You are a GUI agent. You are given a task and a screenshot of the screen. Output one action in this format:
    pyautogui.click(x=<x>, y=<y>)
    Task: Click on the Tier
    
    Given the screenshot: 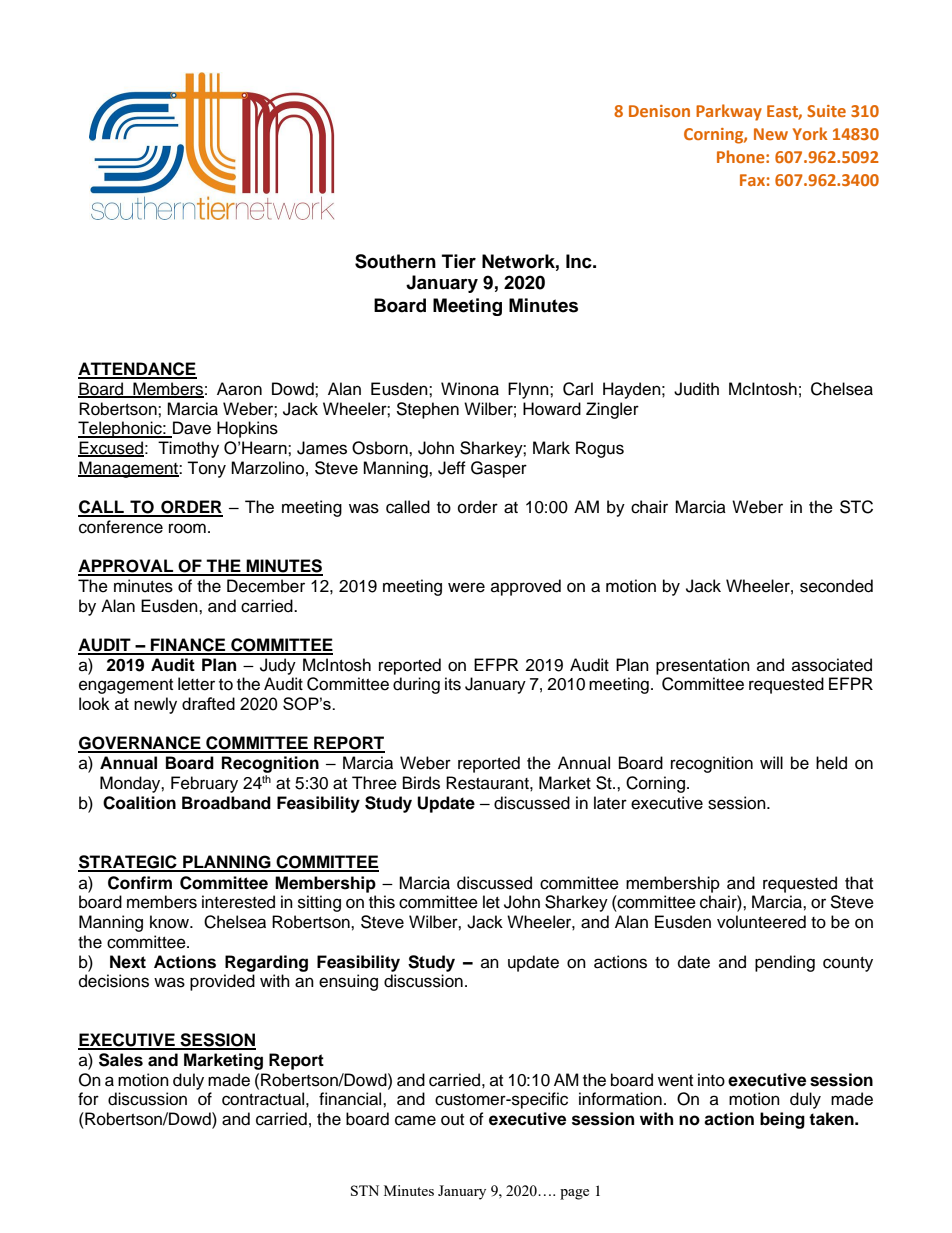 What is the action you would take?
    pyautogui.click(x=459, y=261)
